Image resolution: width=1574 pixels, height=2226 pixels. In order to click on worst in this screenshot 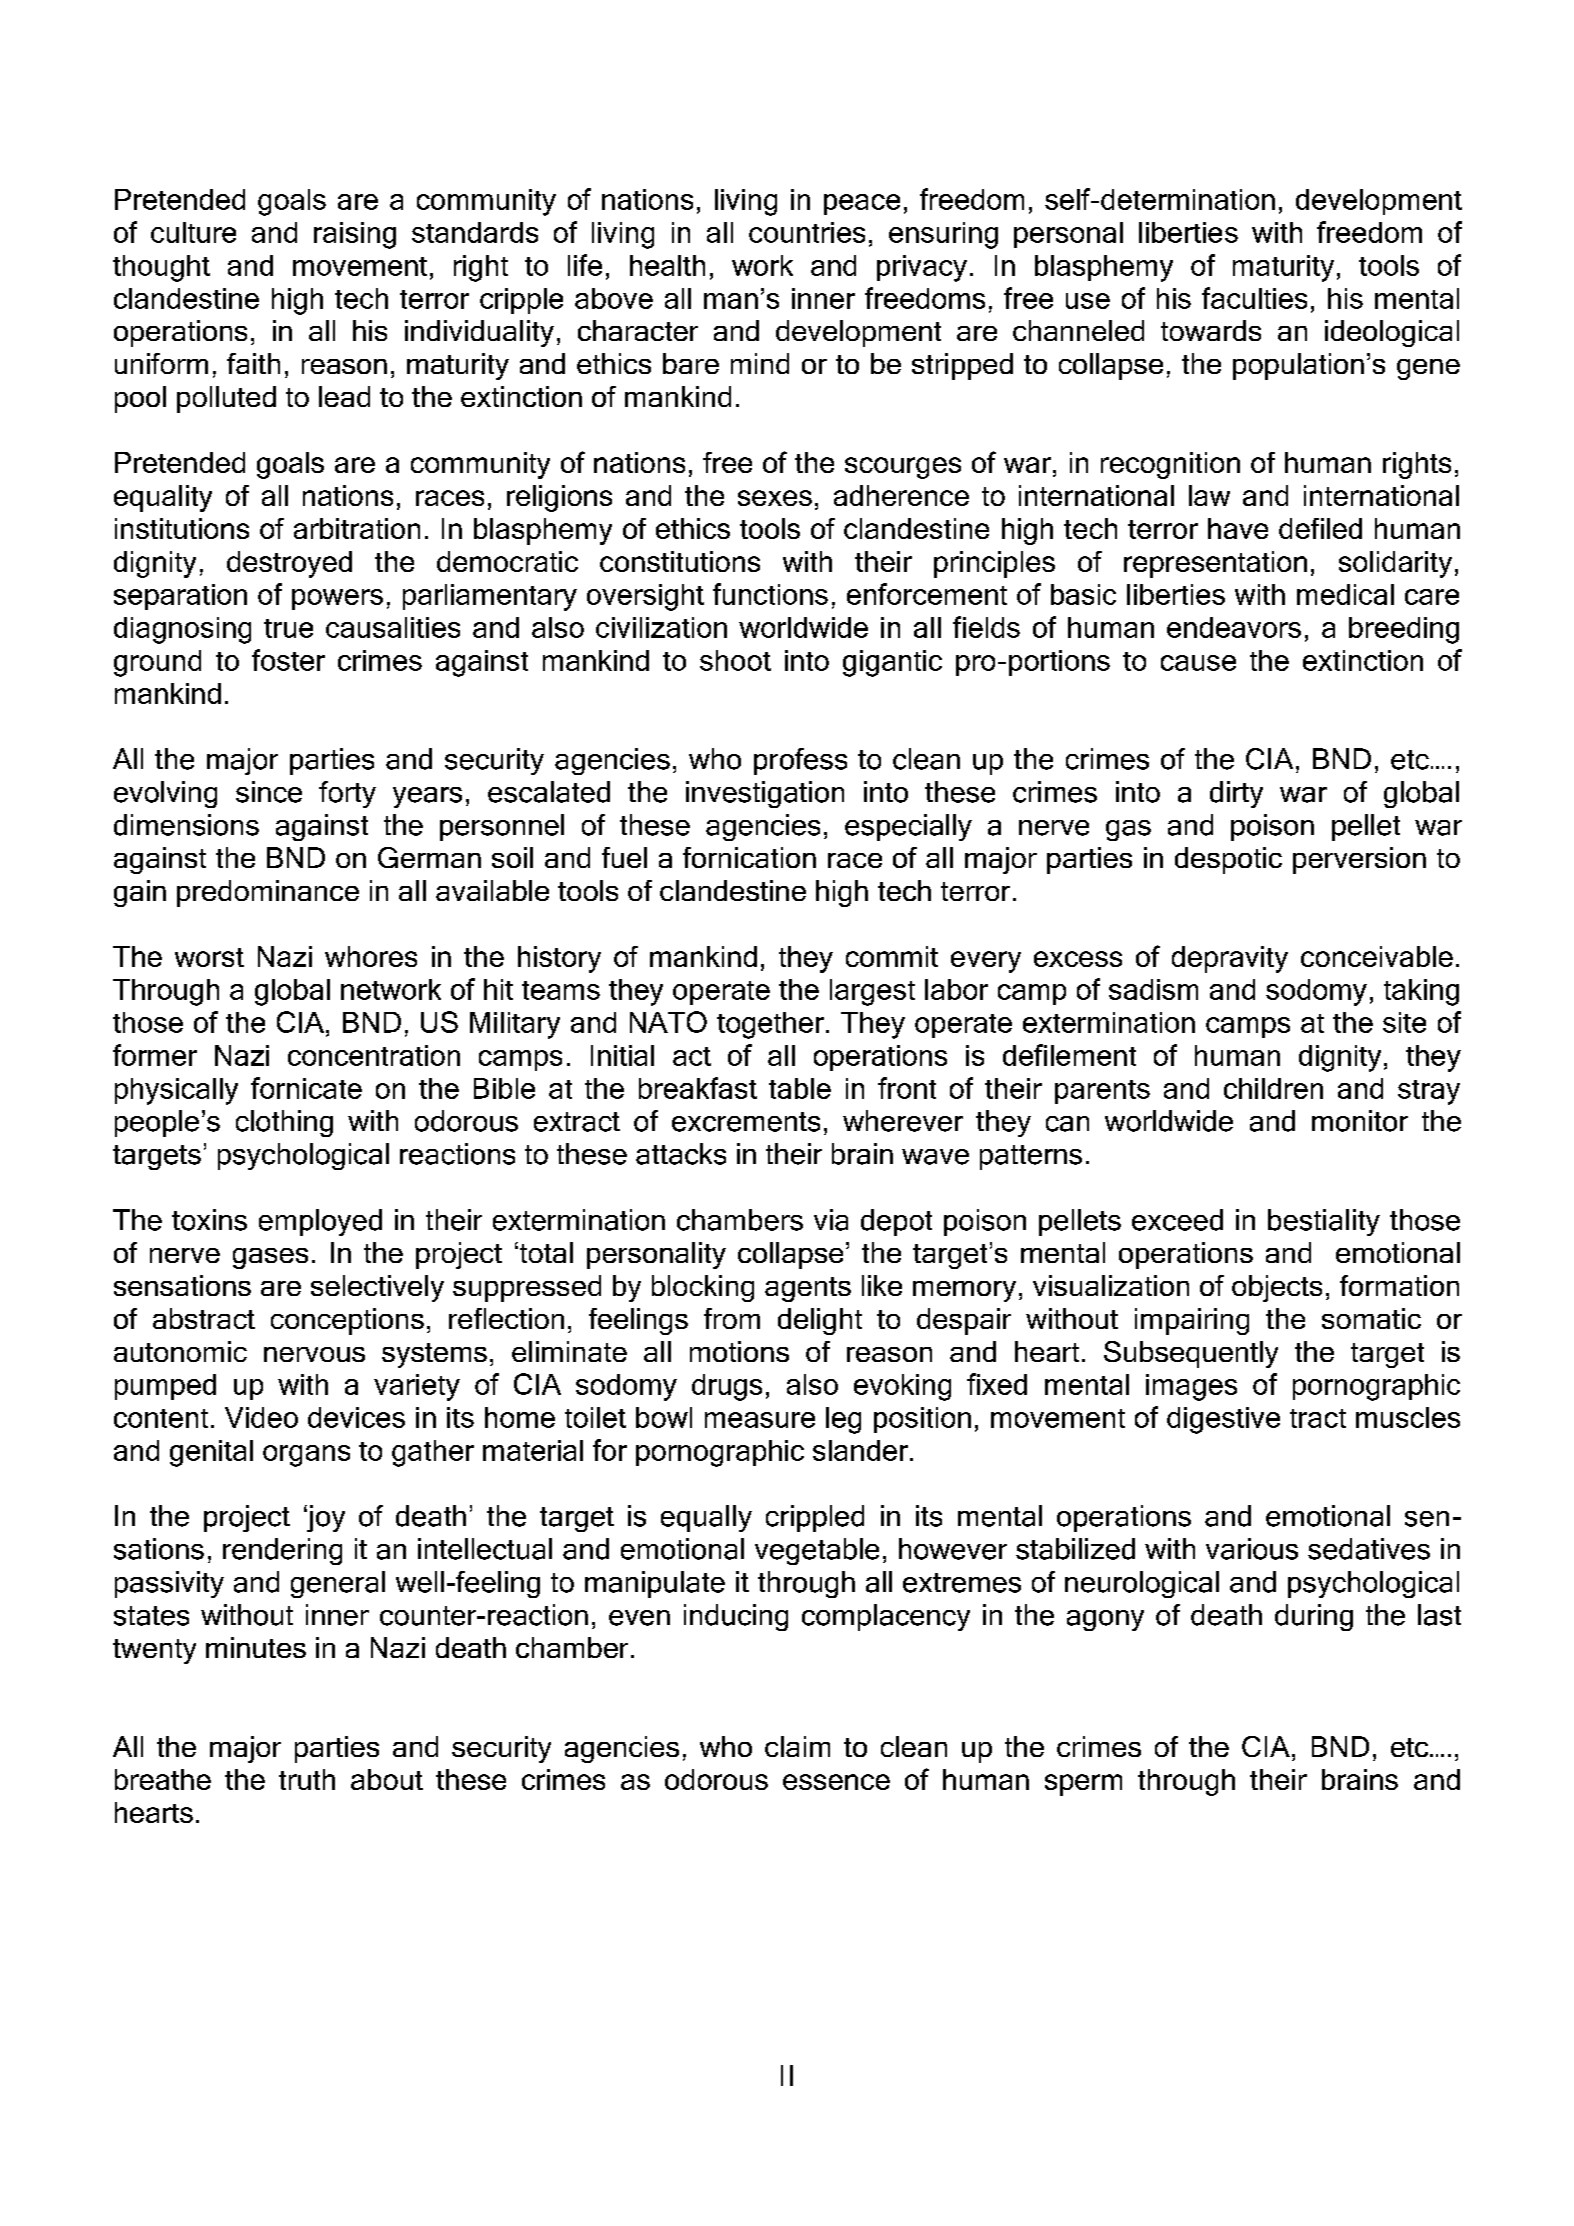, I will do `click(209, 957)`.
